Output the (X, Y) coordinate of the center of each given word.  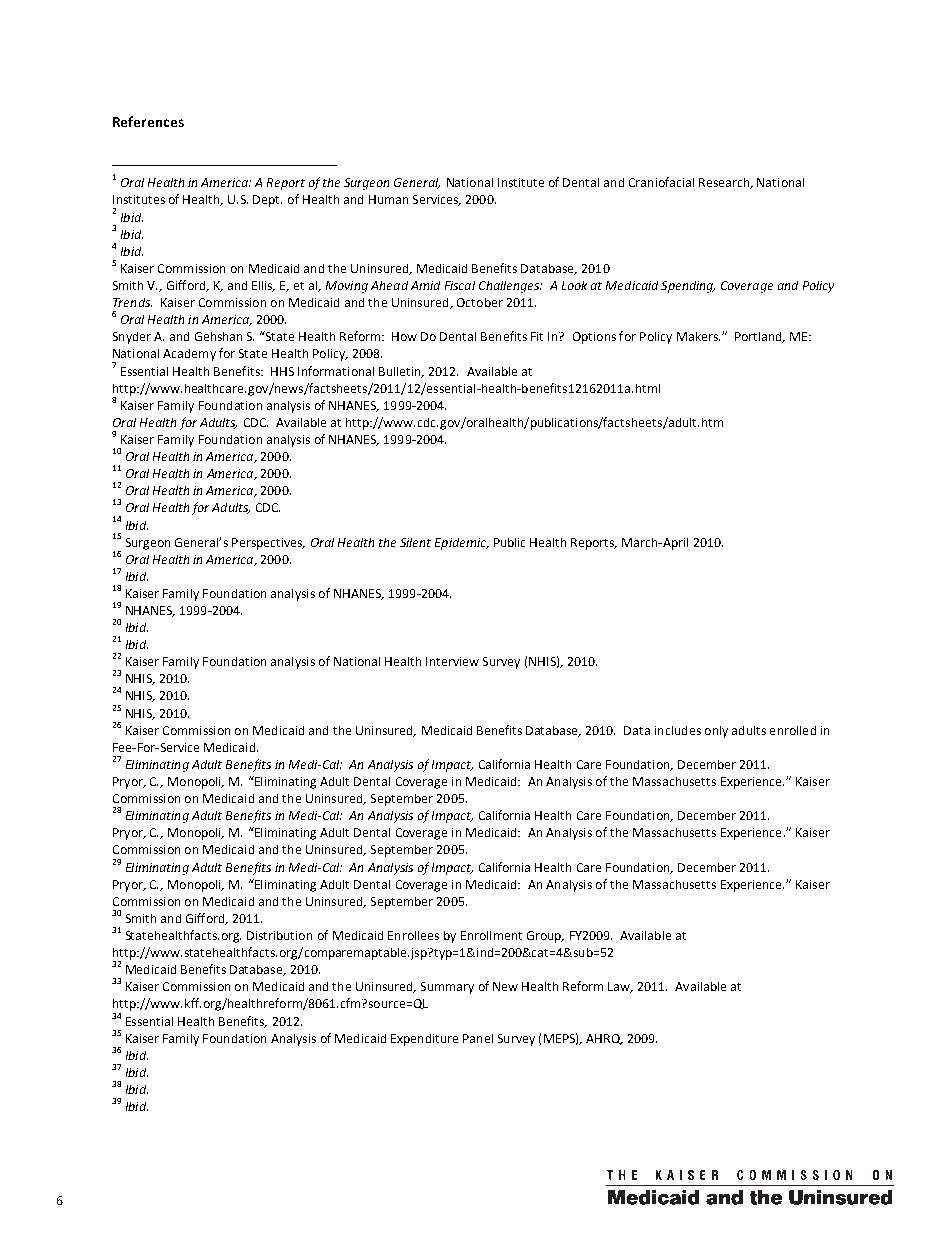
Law (620, 987)
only (716, 732)
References (148, 121)
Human (388, 199)
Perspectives (268, 544)
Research (725, 183)
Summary (447, 988)
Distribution (279, 935)
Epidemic (461, 544)
